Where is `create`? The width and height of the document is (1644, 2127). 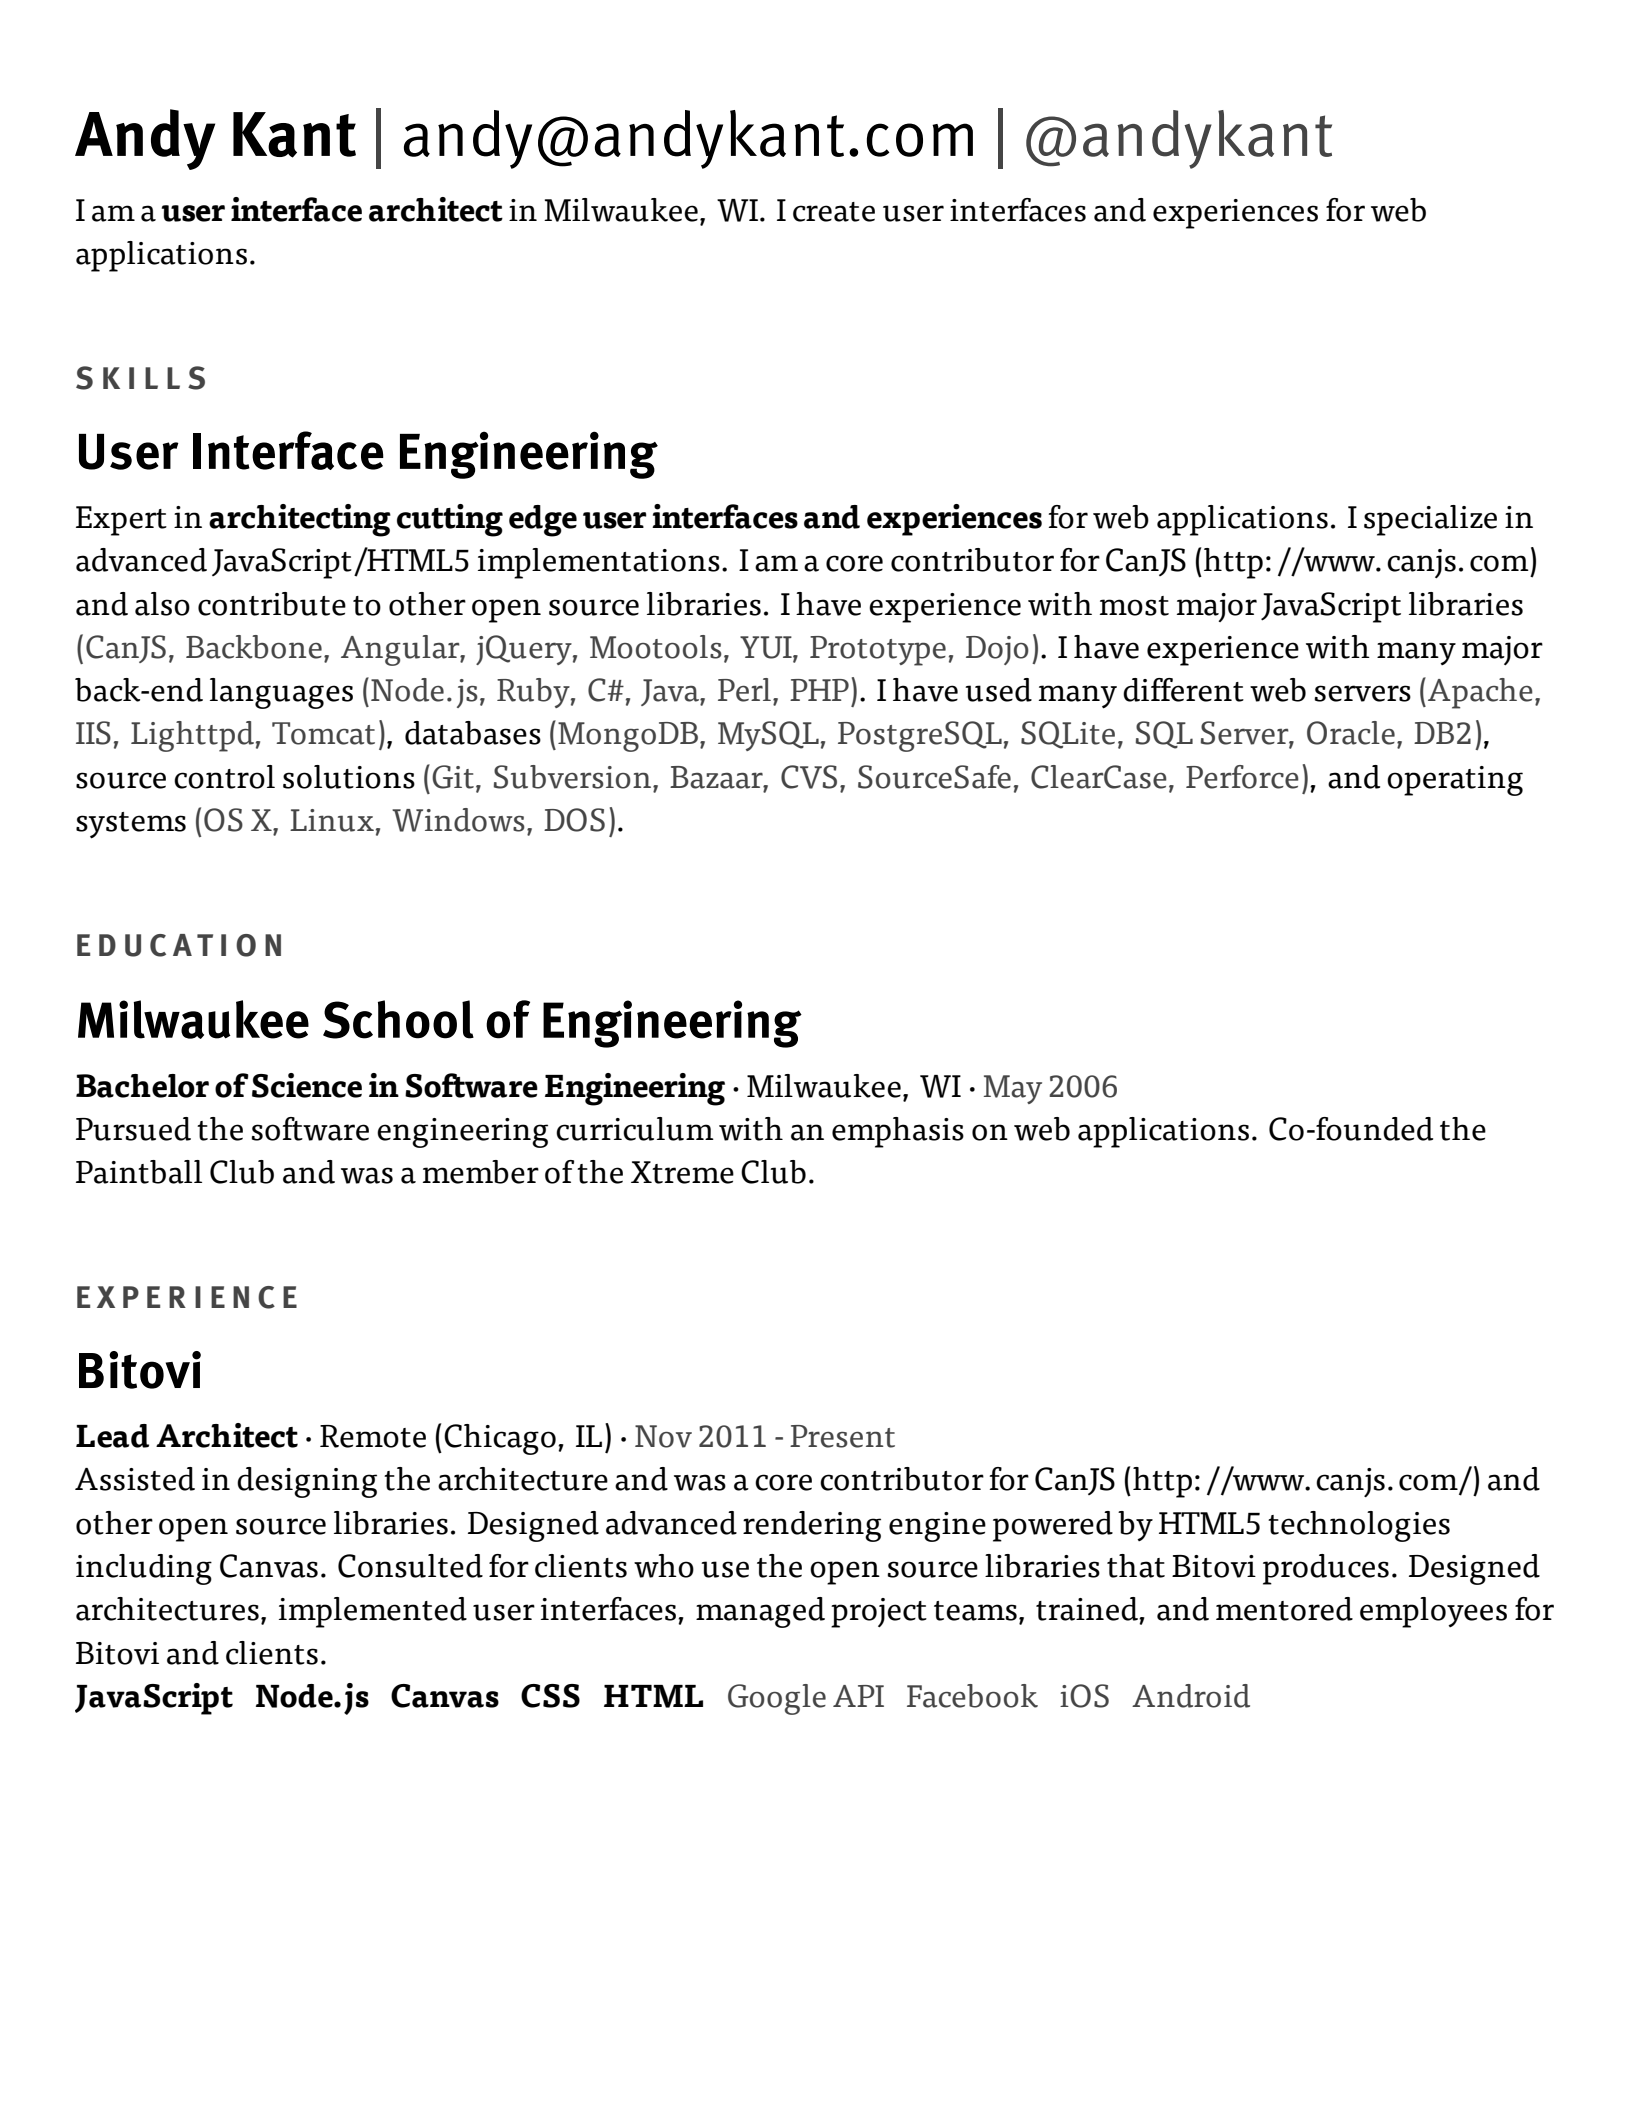
create is located at coordinates (834, 212).
